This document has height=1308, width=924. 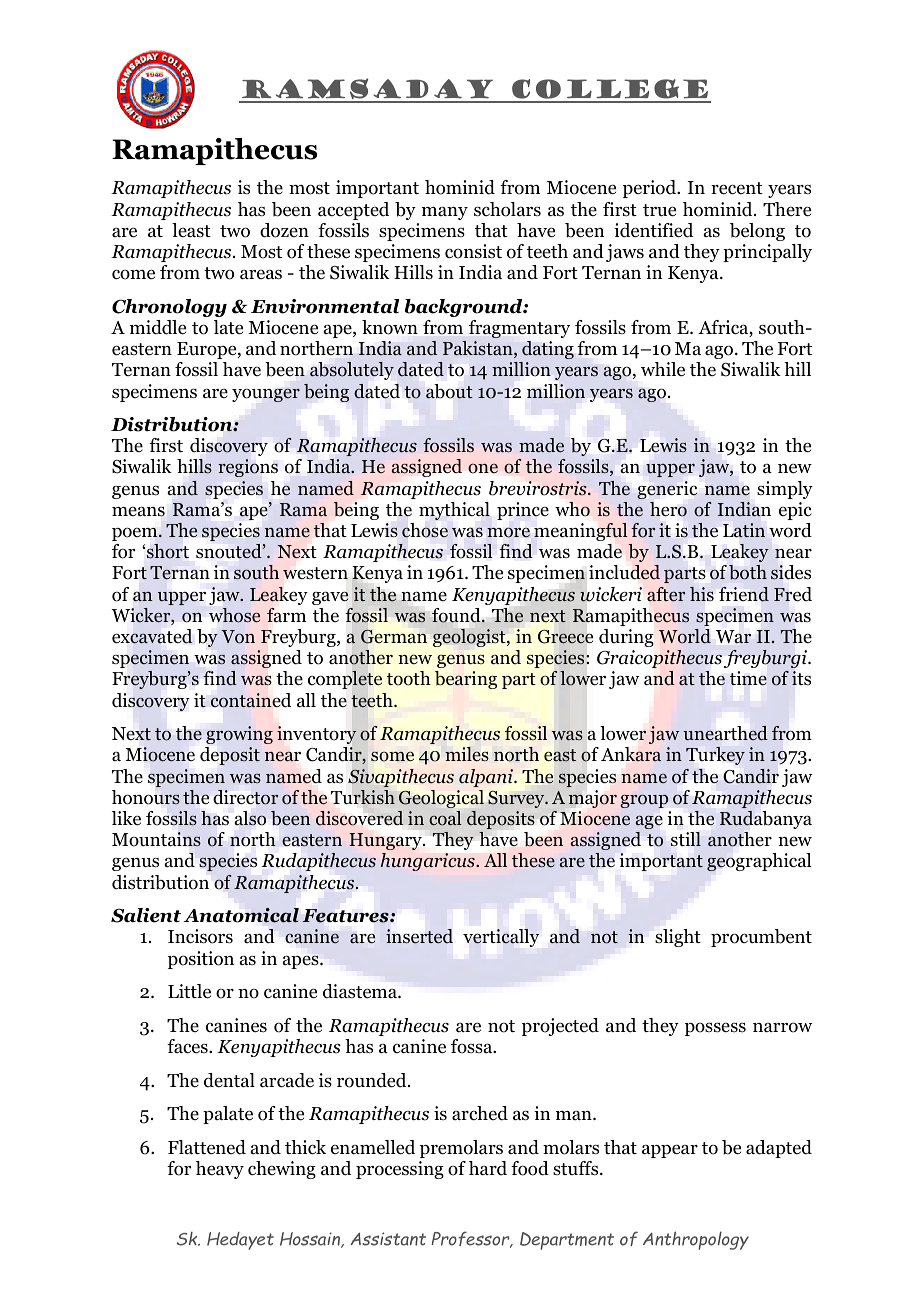 What do you see at coordinates (663, 369) in the document?
I see `while` at bounding box center [663, 369].
